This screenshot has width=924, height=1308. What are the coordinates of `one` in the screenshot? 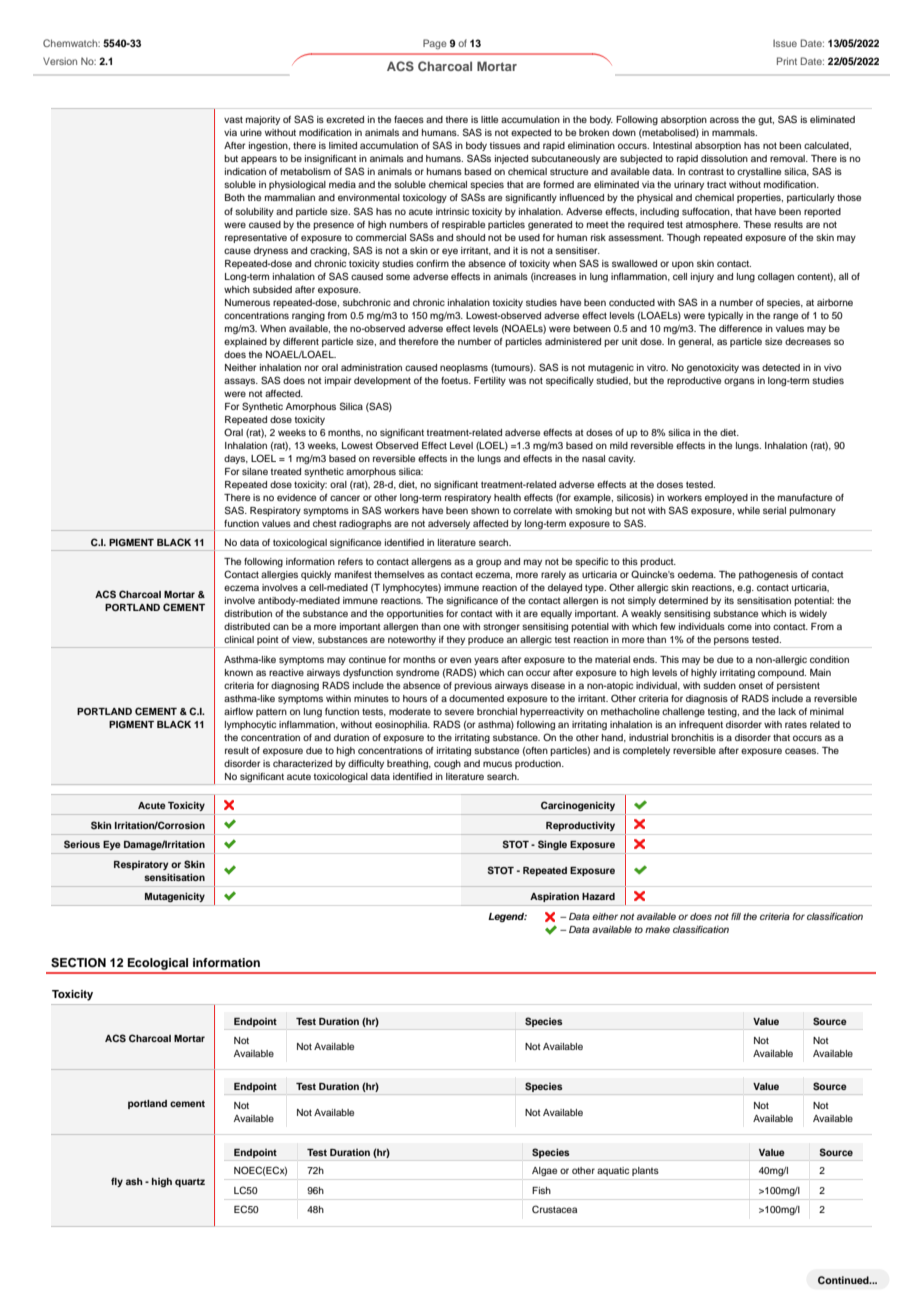 It's located at (451, 627).
